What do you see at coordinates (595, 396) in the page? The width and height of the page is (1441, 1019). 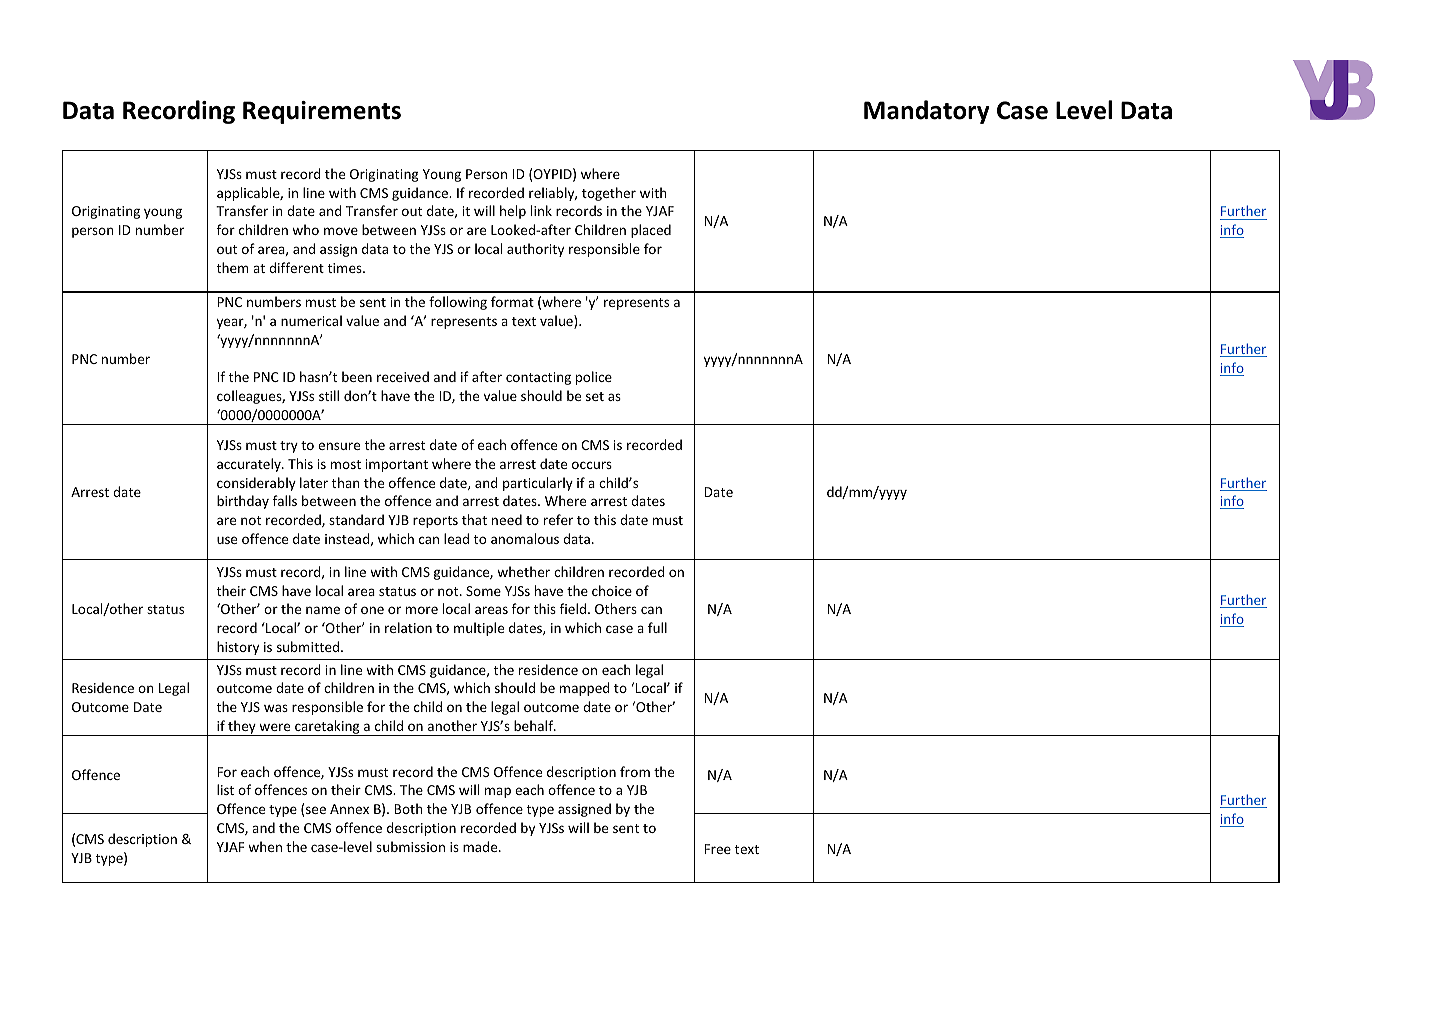 I see `set` at bounding box center [595, 396].
